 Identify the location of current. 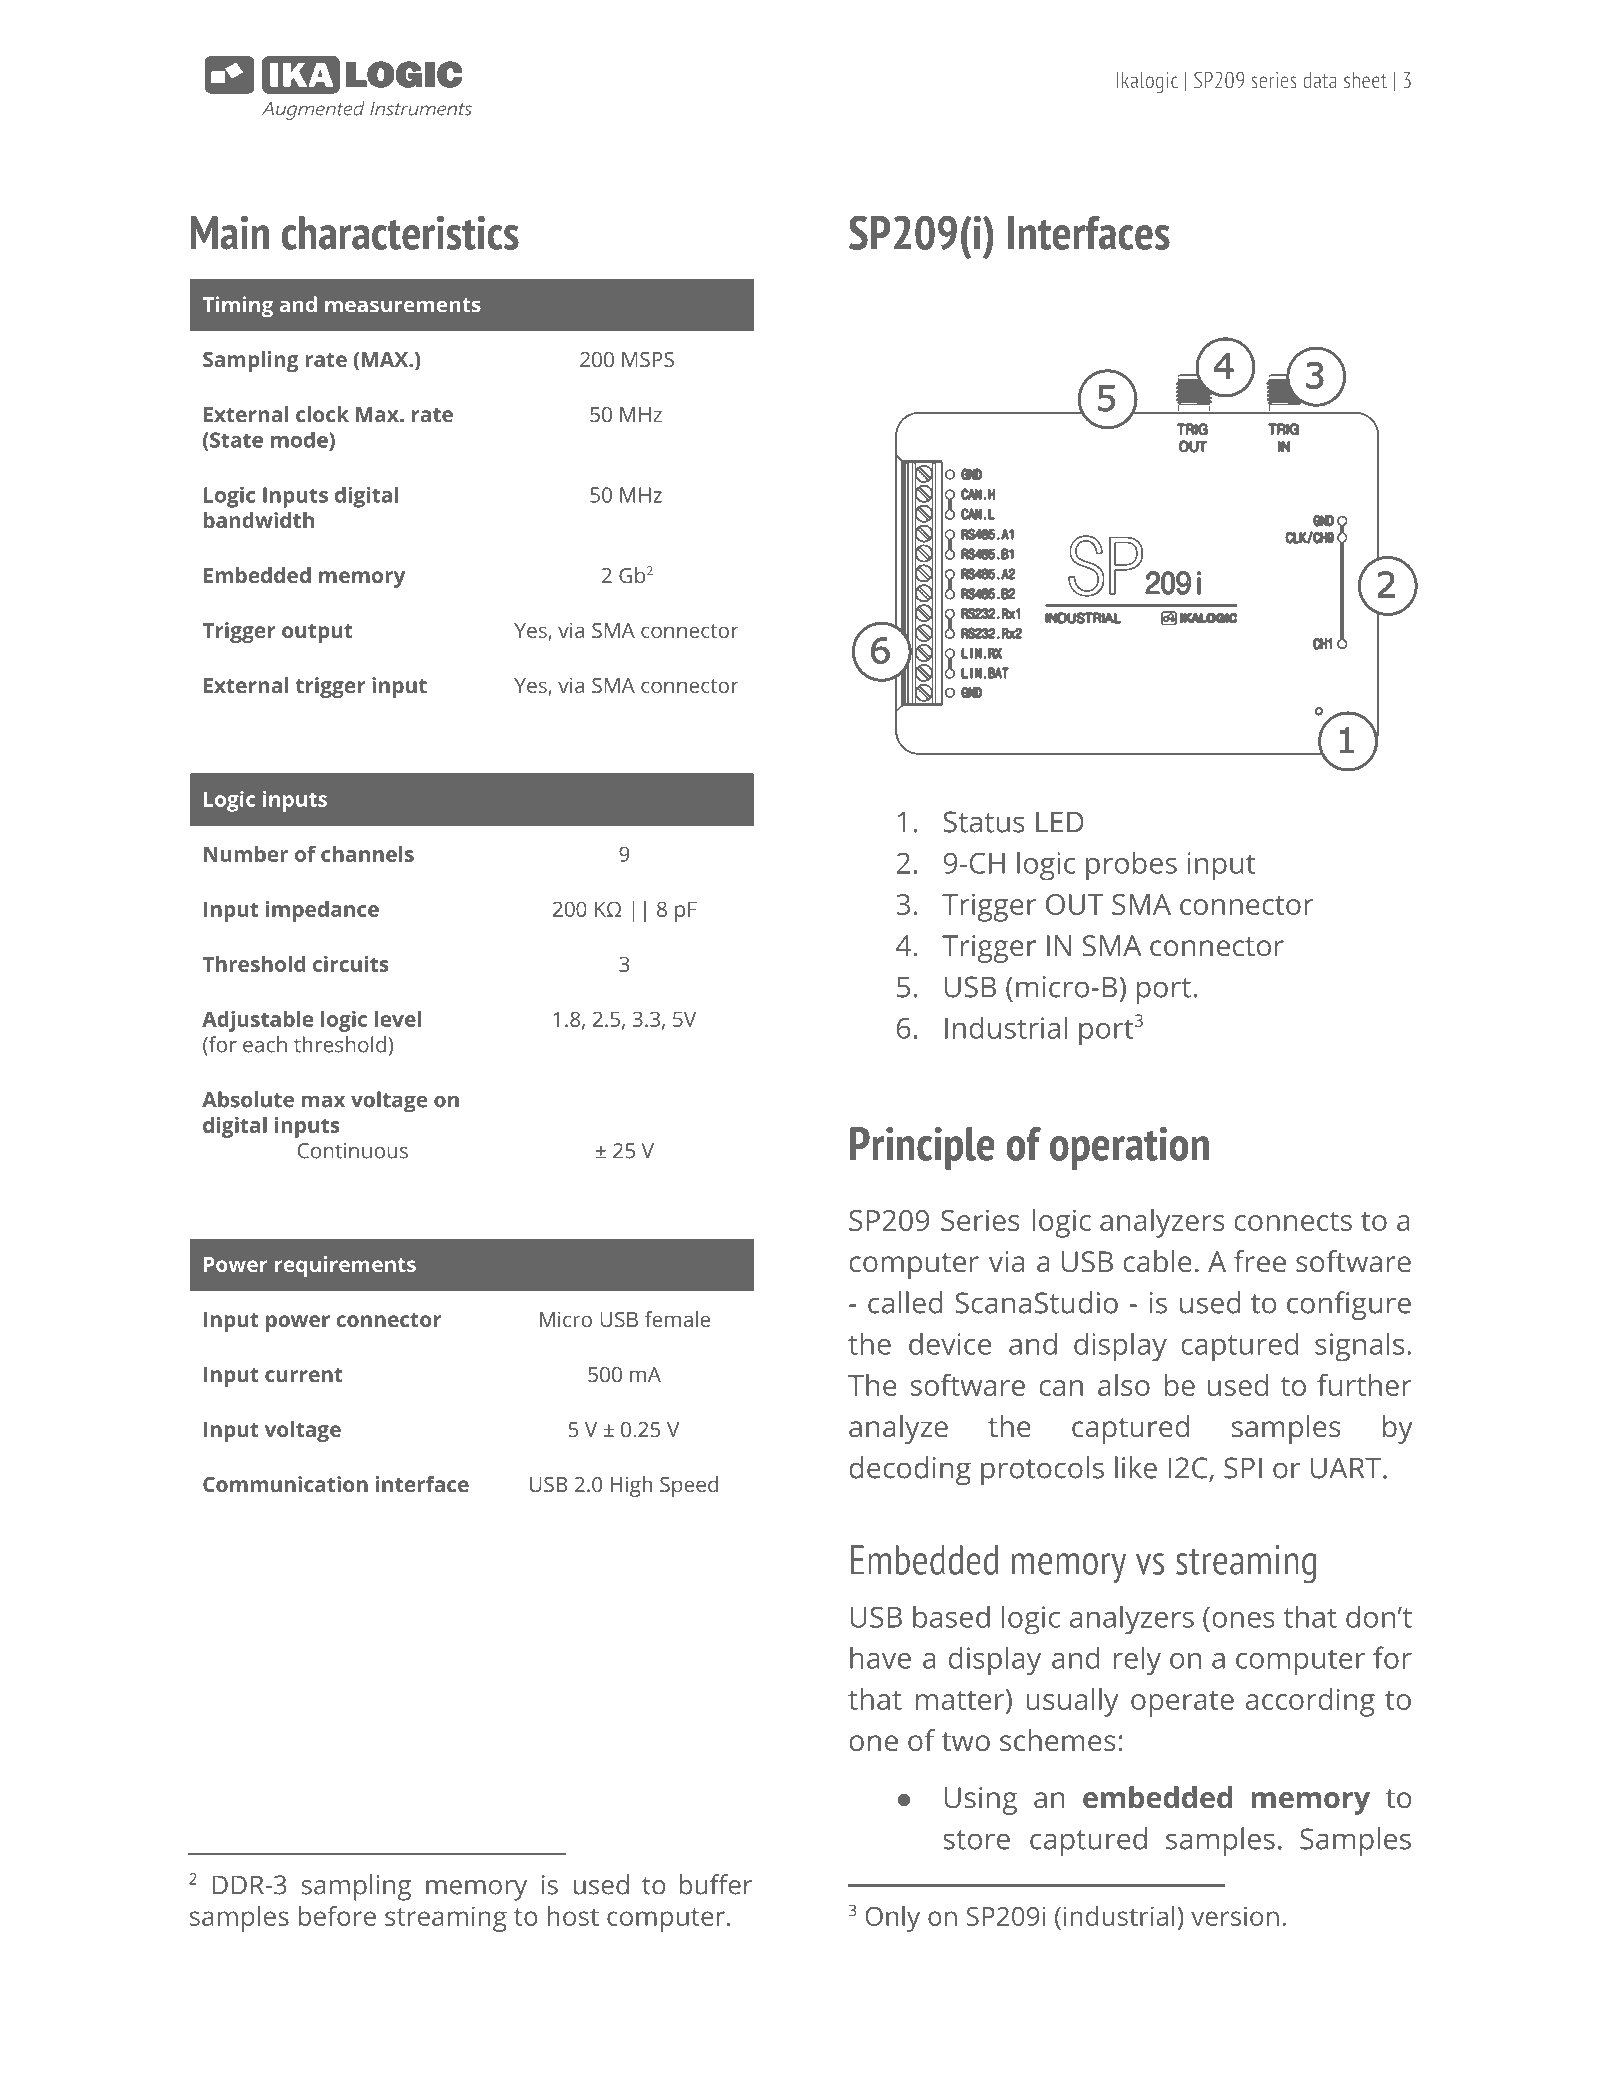
(304, 1375).
